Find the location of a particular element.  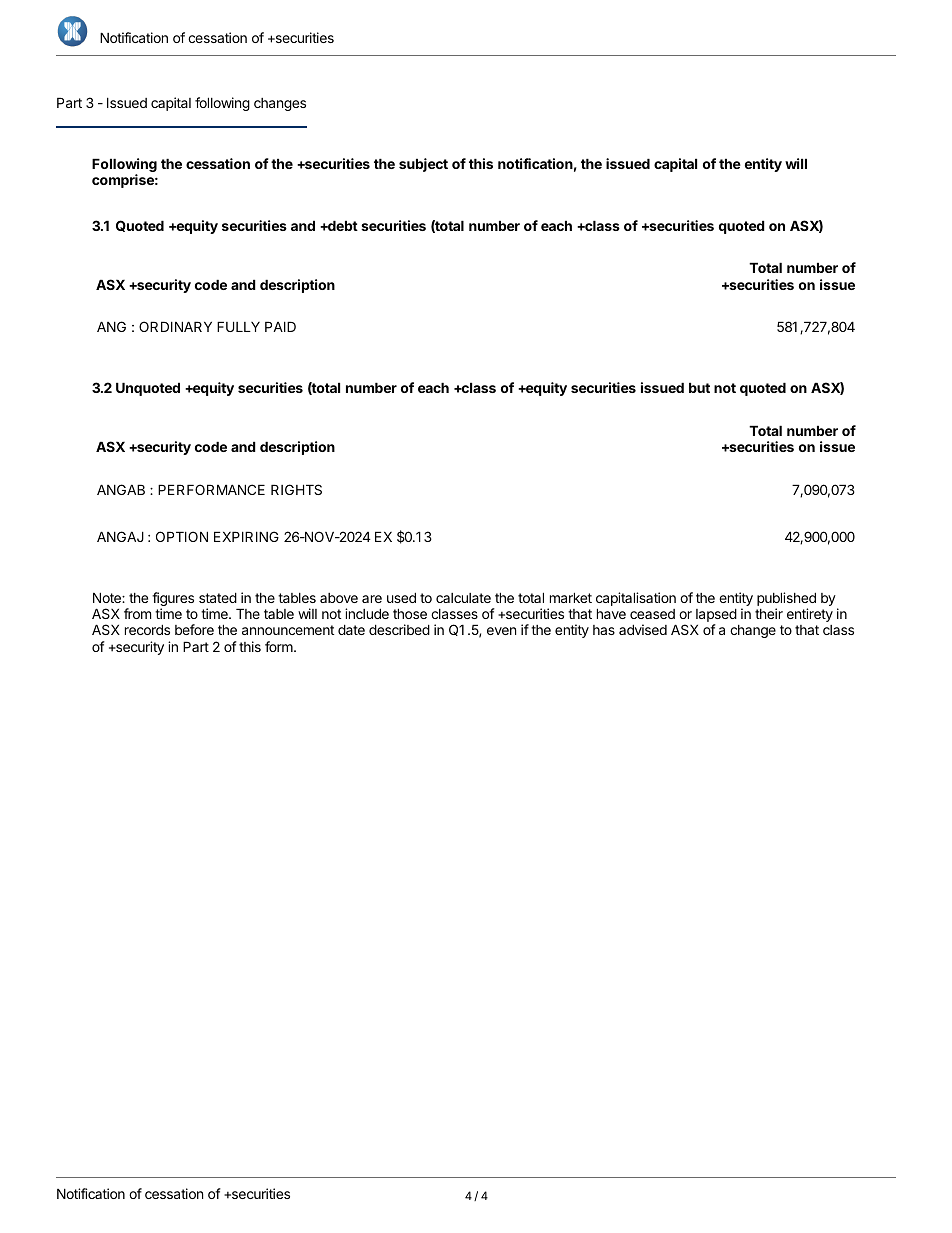

subject is located at coordinates (423, 165).
